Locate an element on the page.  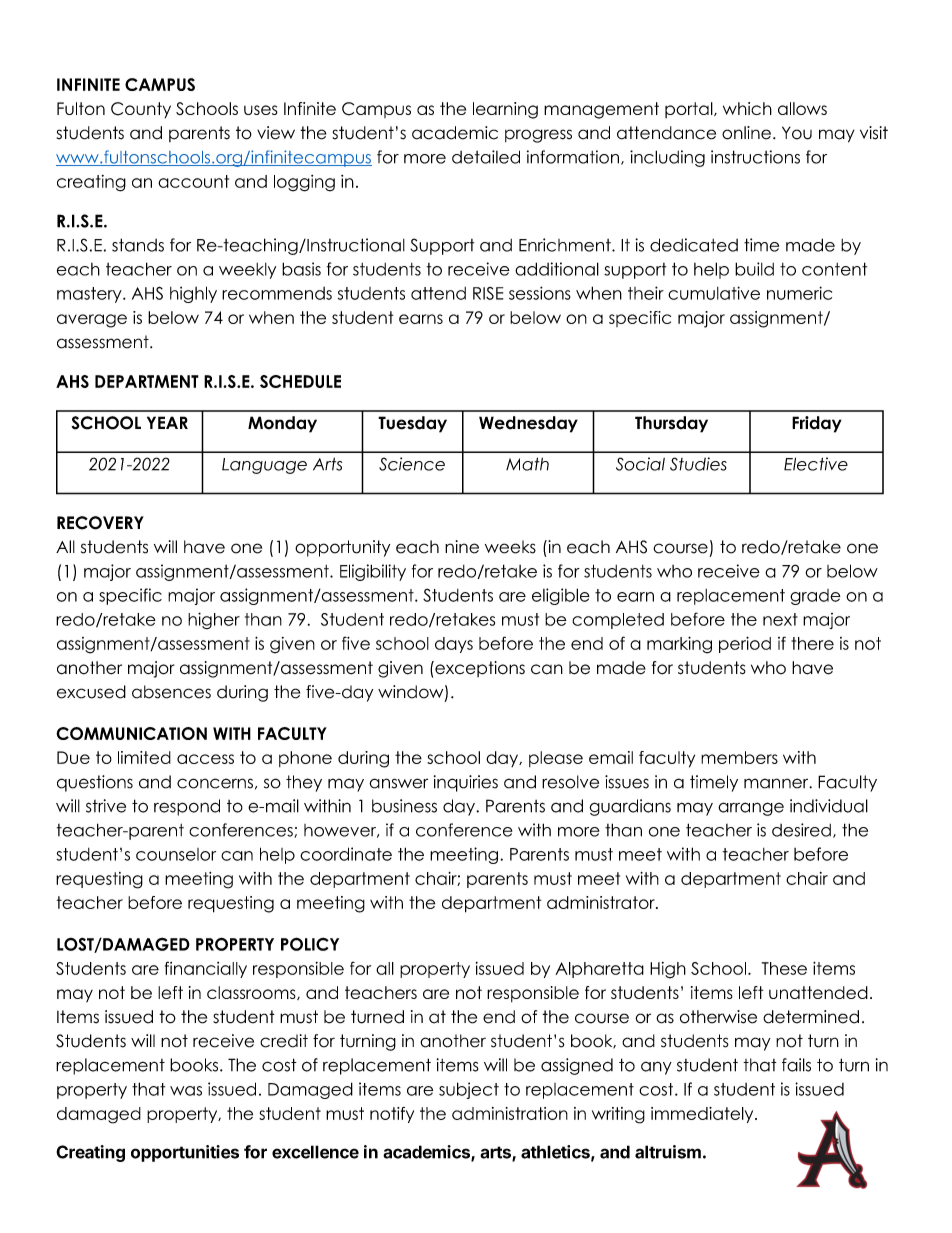
immediately is located at coordinates (703, 1115).
